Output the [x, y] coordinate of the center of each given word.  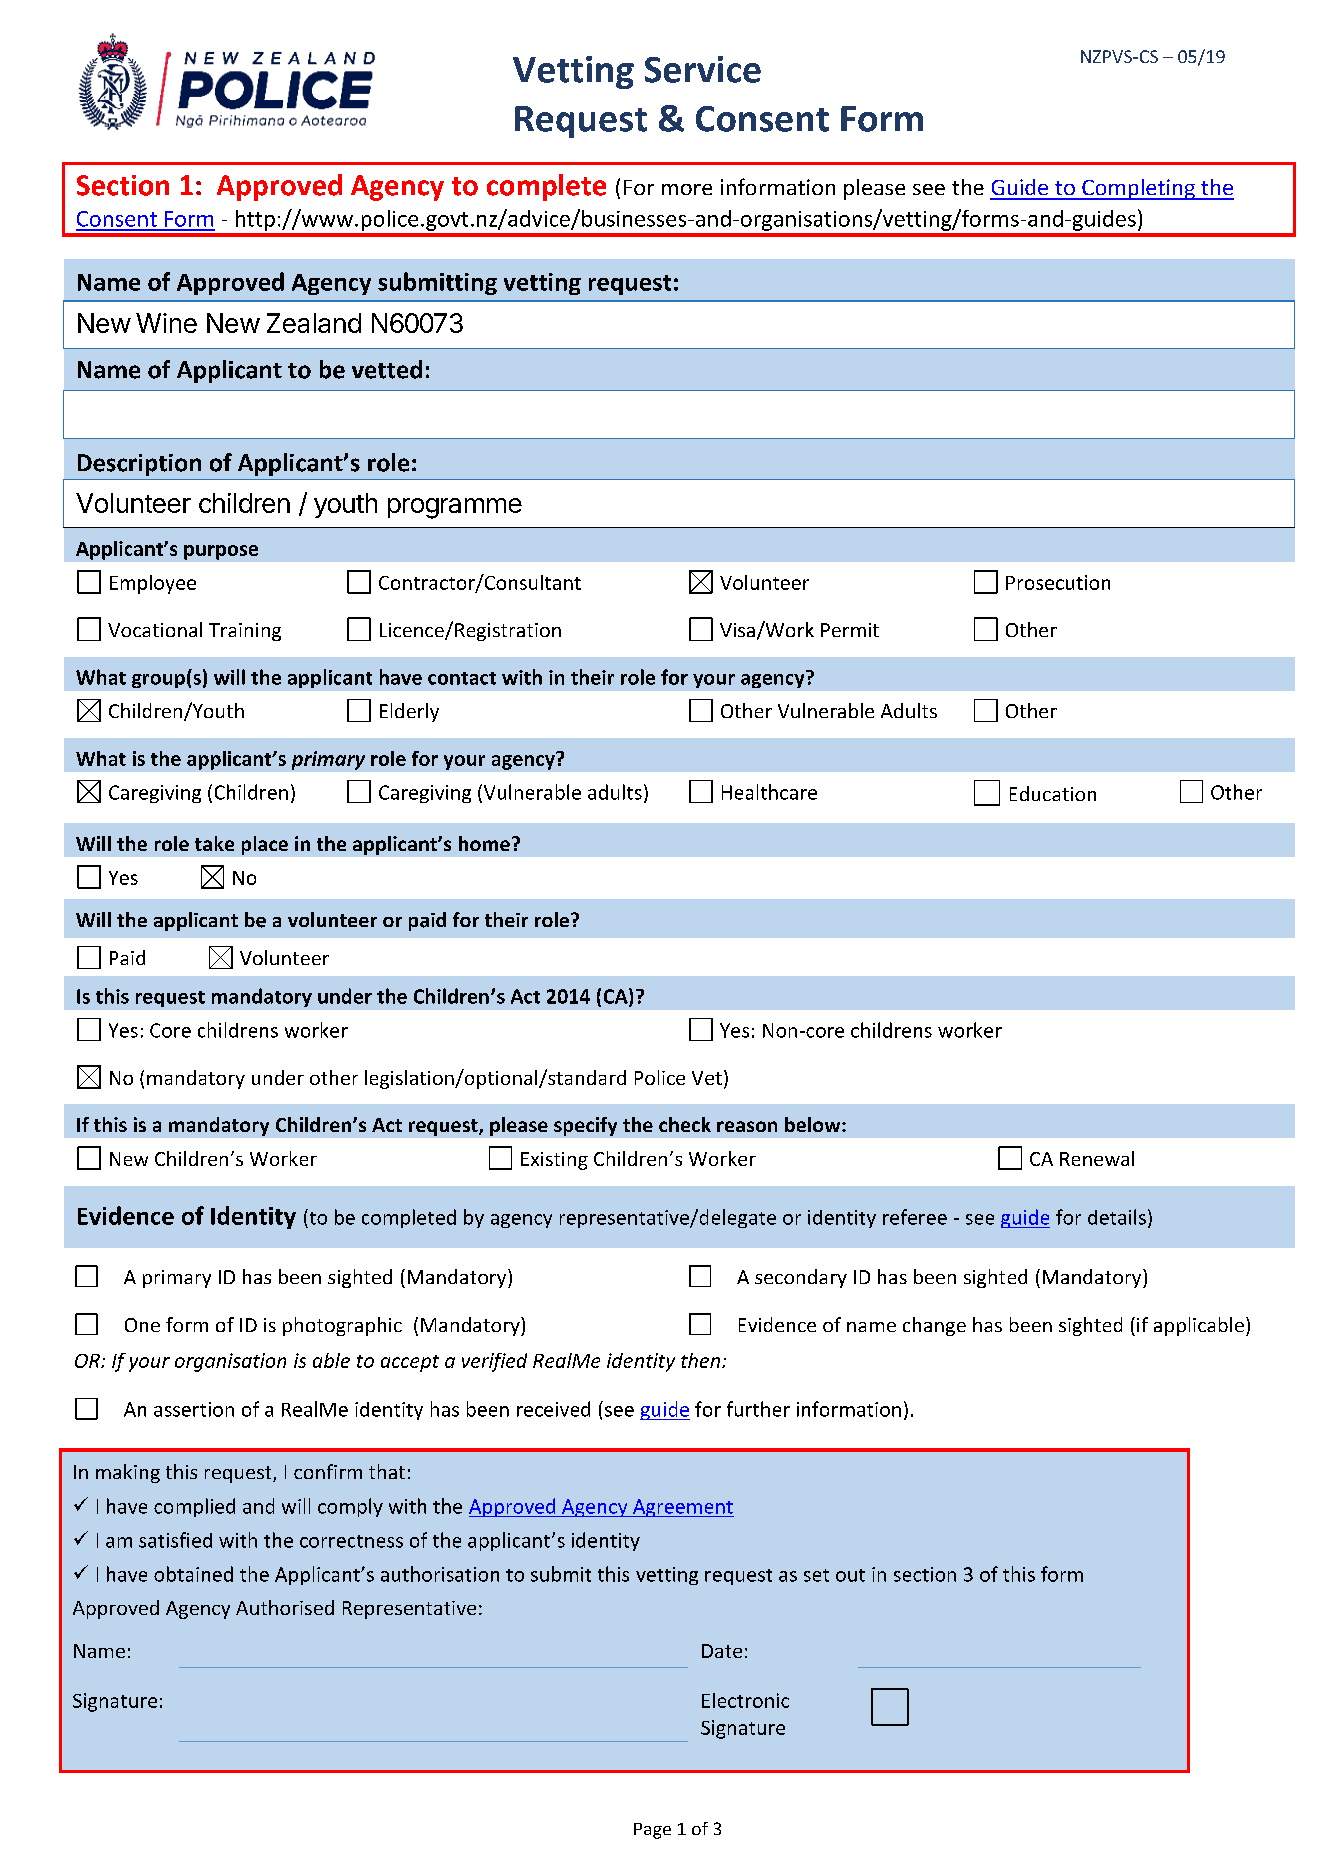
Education [1053, 793]
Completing [1138, 189]
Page [652, 1831]
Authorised [285, 1607]
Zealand [314, 323]
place [265, 845]
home [484, 843]
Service [703, 69]
